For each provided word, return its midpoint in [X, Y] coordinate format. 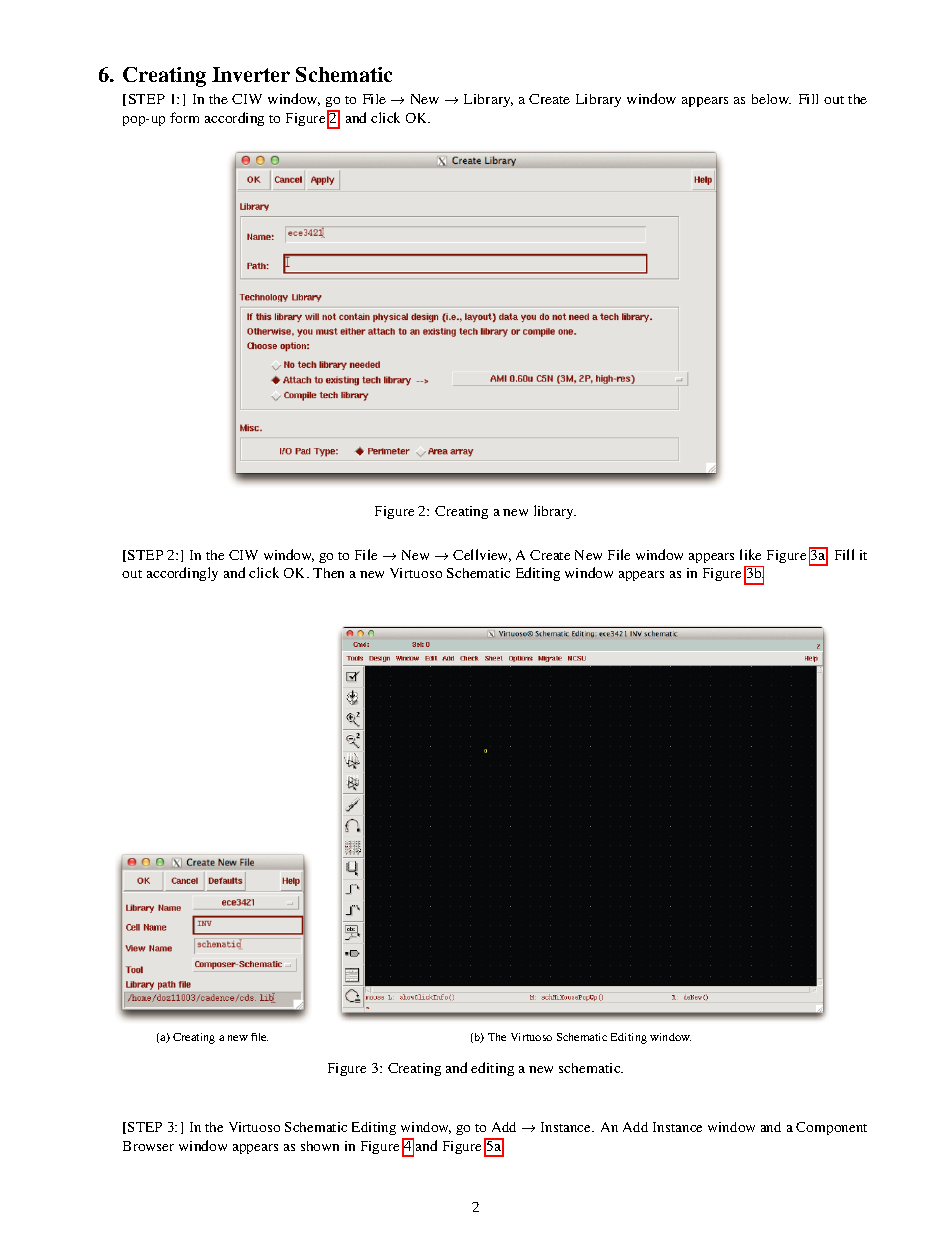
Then [328, 573]
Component [831, 1128]
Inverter [251, 74]
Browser [148, 1146]
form [184, 117]
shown [320, 1146]
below [771, 99]
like [750, 554]
